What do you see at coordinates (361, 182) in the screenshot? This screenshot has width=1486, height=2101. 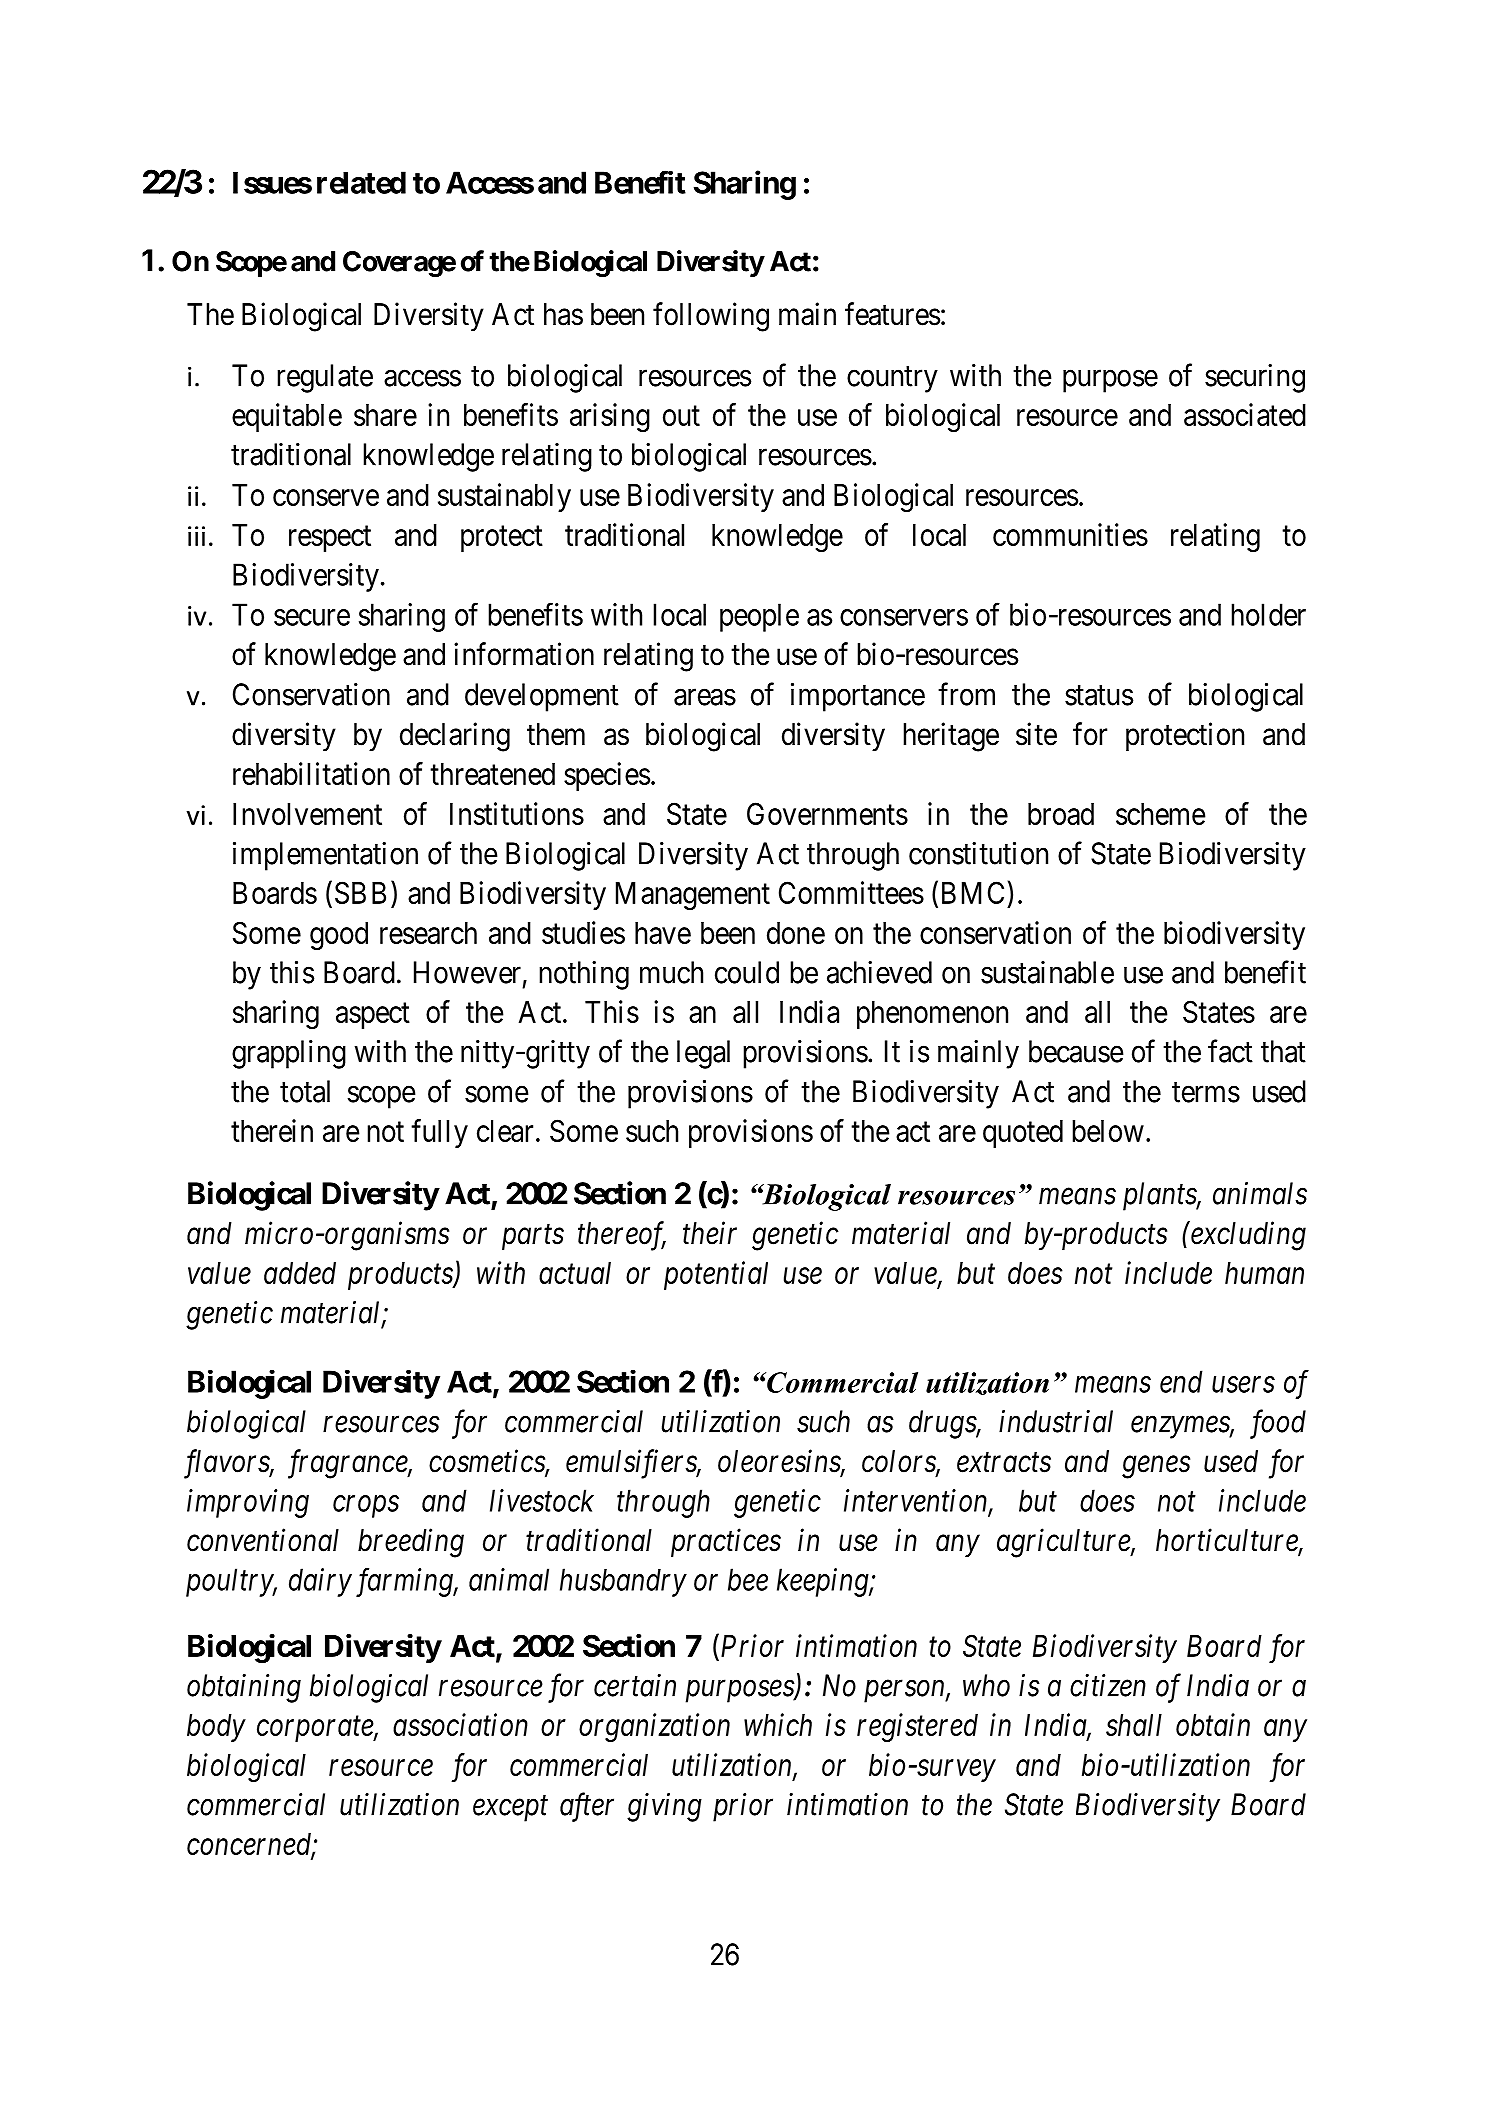 I see `related` at bounding box center [361, 182].
